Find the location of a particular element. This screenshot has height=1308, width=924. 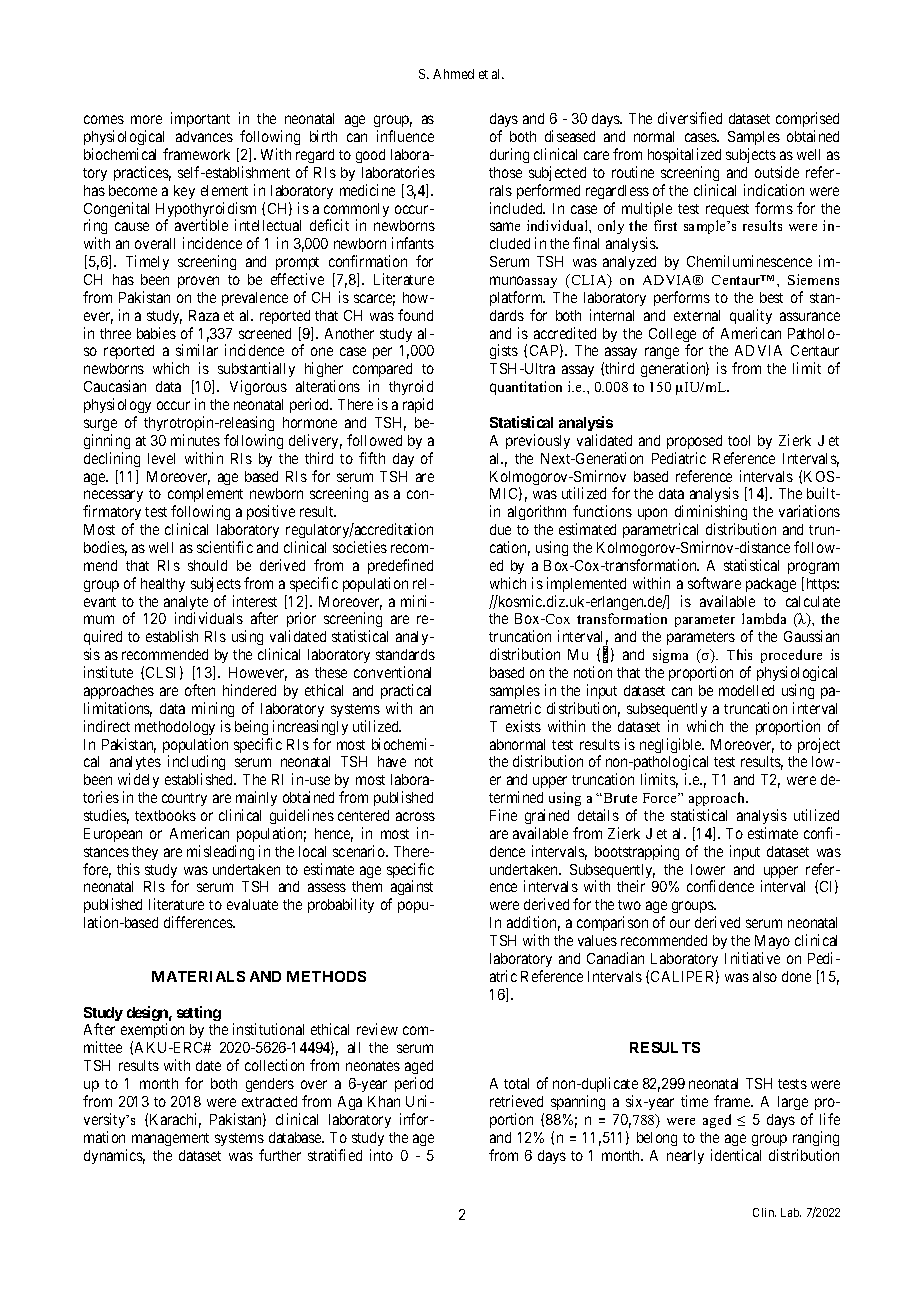

Ahmed is located at coordinates (453, 74).
